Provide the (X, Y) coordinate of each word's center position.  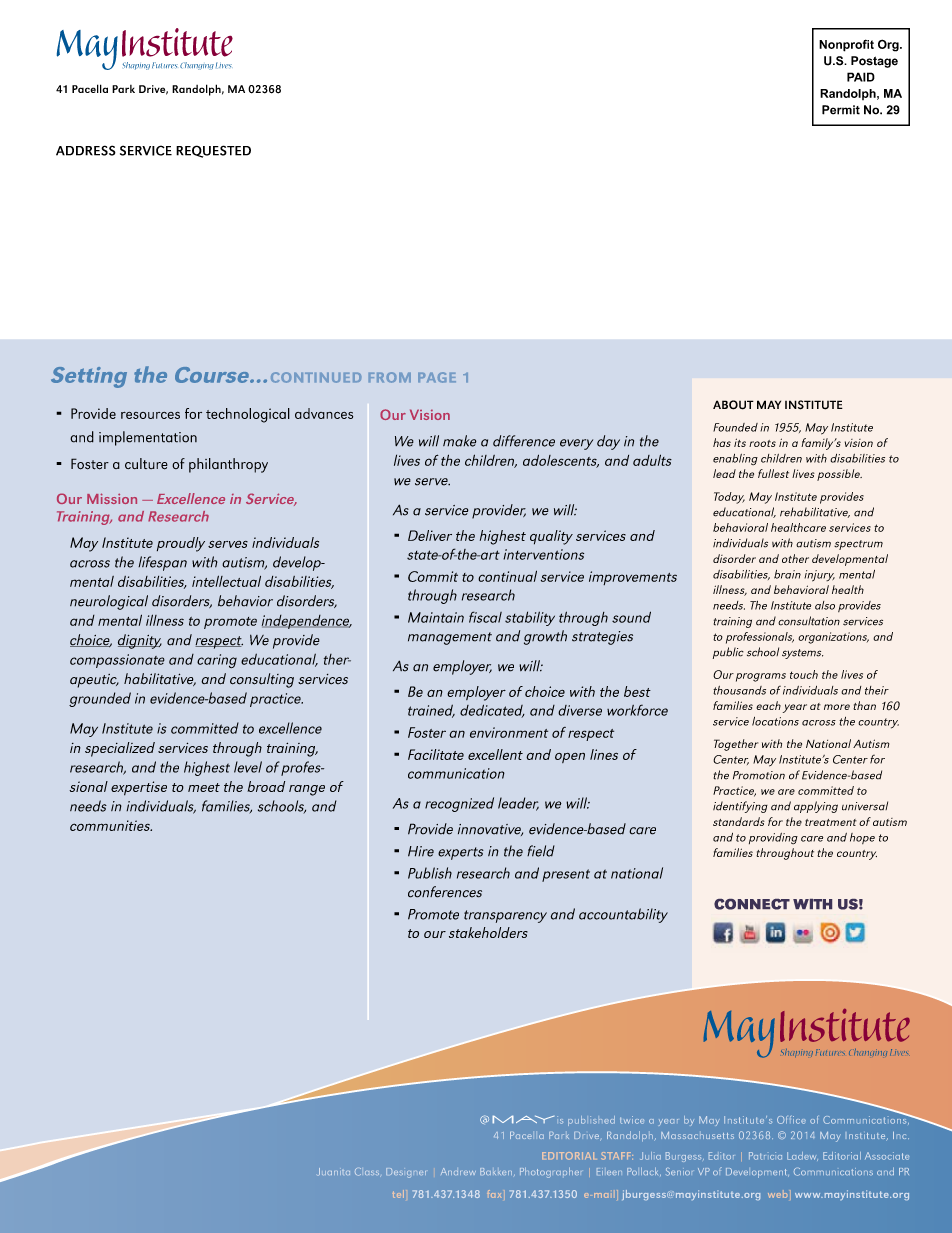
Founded (735, 427)
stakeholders (488, 932)
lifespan (162, 563)
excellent (495, 754)
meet (204, 787)
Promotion (759, 775)
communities (111, 825)
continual (507, 576)
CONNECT (752, 904)
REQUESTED (213, 151)
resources (150, 415)
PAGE (437, 377)
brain (787, 574)
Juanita (334, 1172)
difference (524, 441)
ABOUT (733, 405)
